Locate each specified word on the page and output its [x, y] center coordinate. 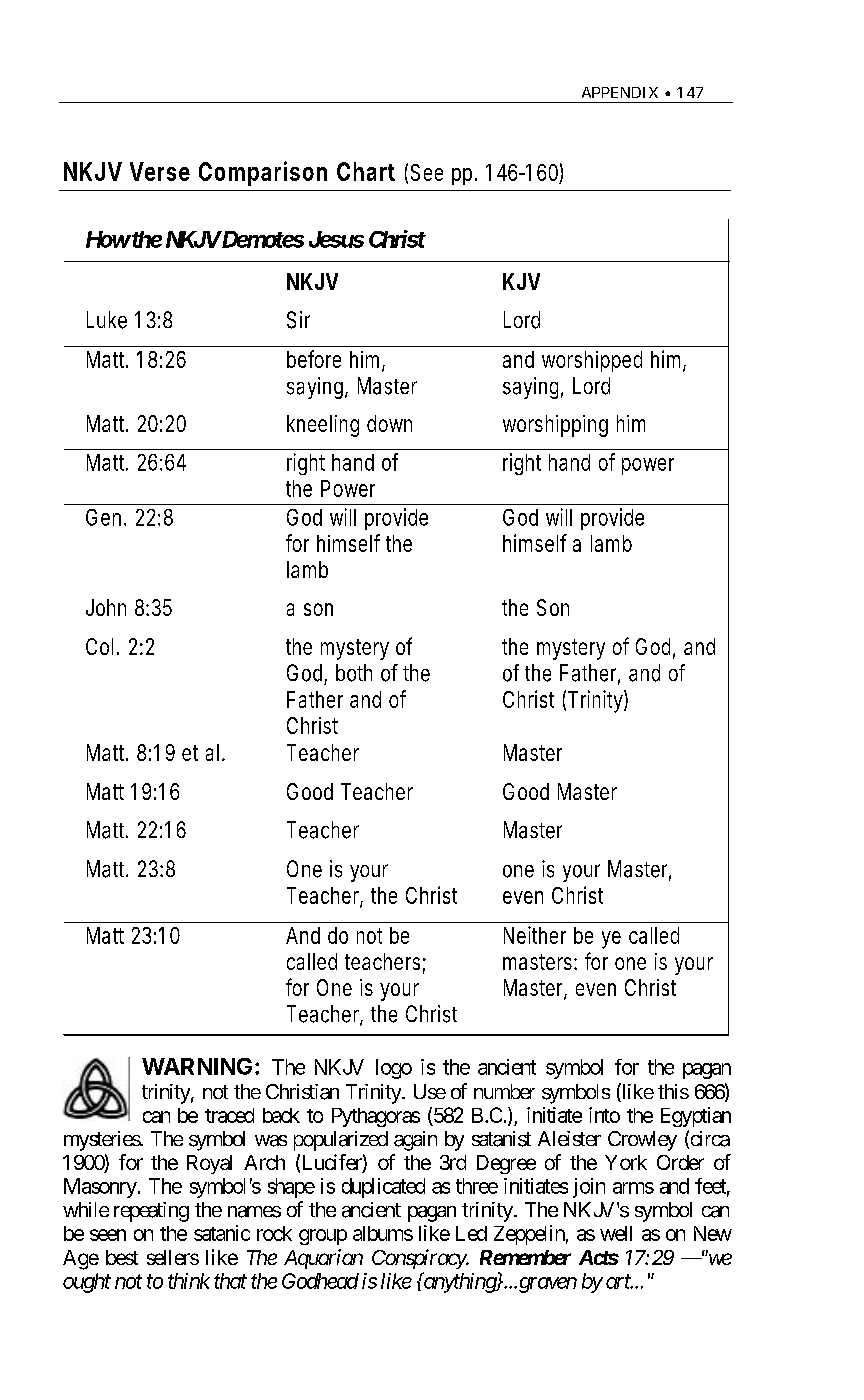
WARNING [197, 1066]
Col [99, 646]
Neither [535, 935]
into [604, 1115]
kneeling [323, 426]
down [389, 423]
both [354, 673]
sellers [173, 1257]
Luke [107, 320]
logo [394, 1069]
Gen [103, 517]
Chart [366, 171]
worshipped [592, 361]
